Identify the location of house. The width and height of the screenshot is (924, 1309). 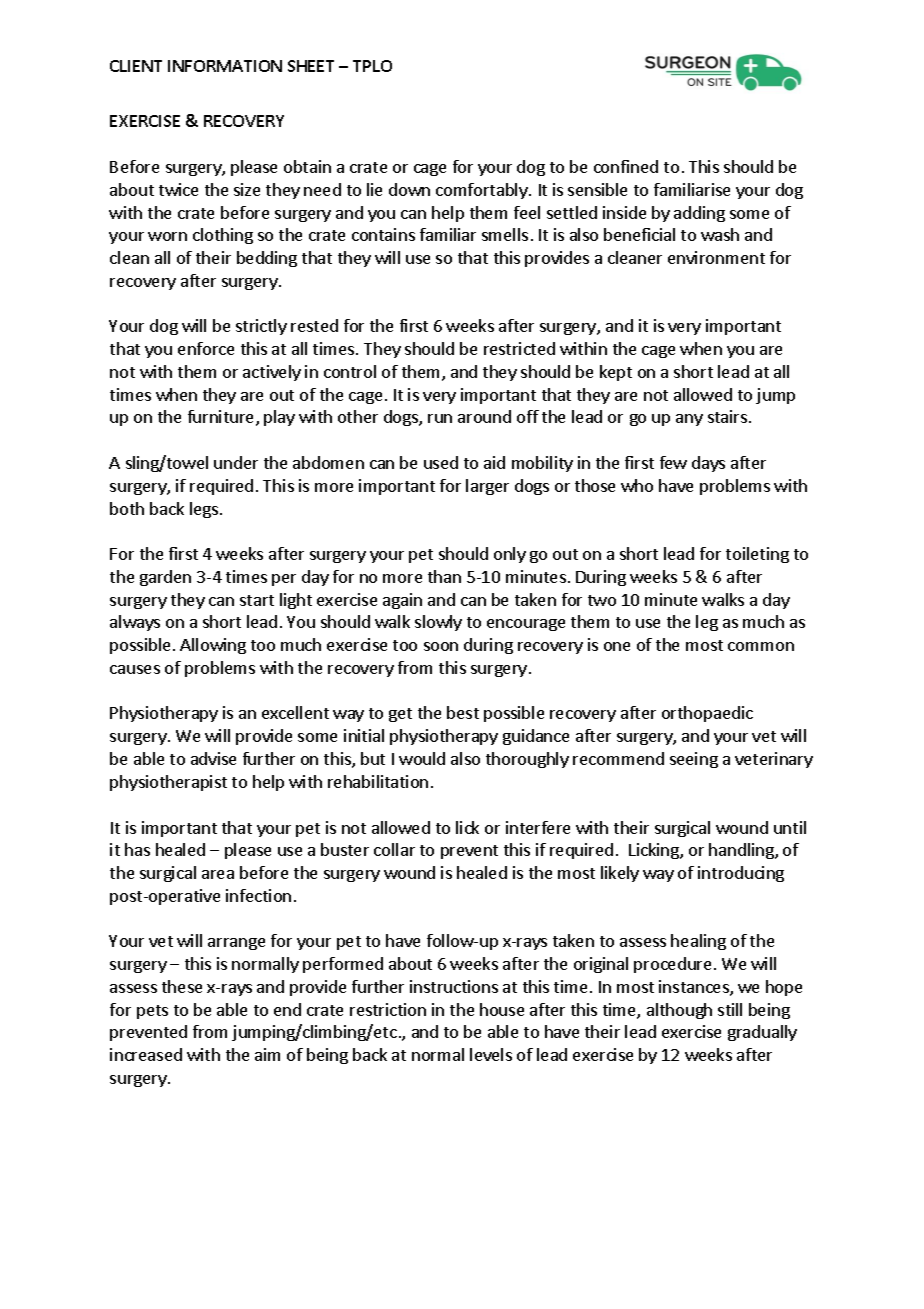
(502, 1009).
